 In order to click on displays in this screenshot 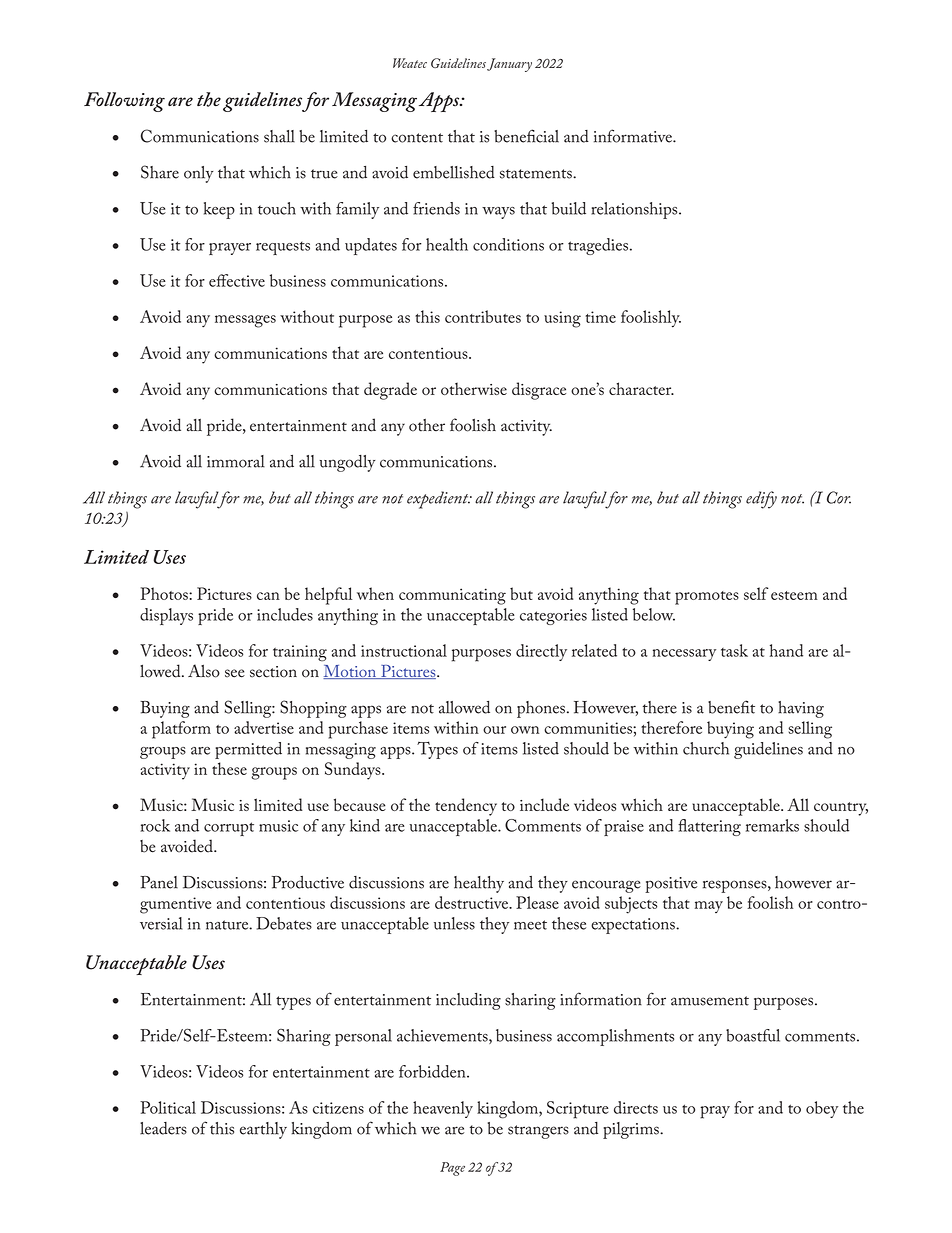, I will do `click(166, 616)`.
